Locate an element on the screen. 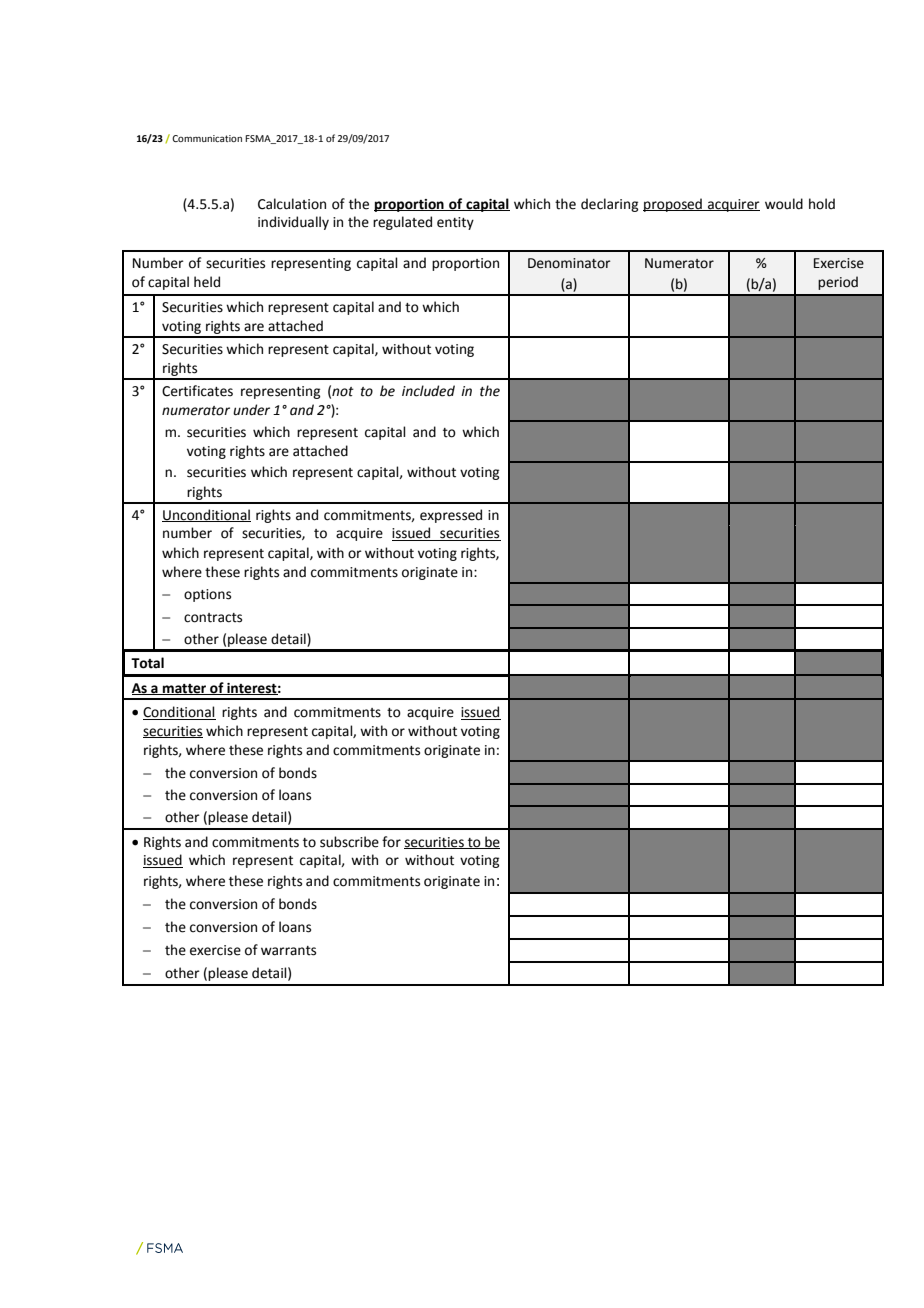 This screenshot has height=1308, width=924. held is located at coordinates (207, 282).
